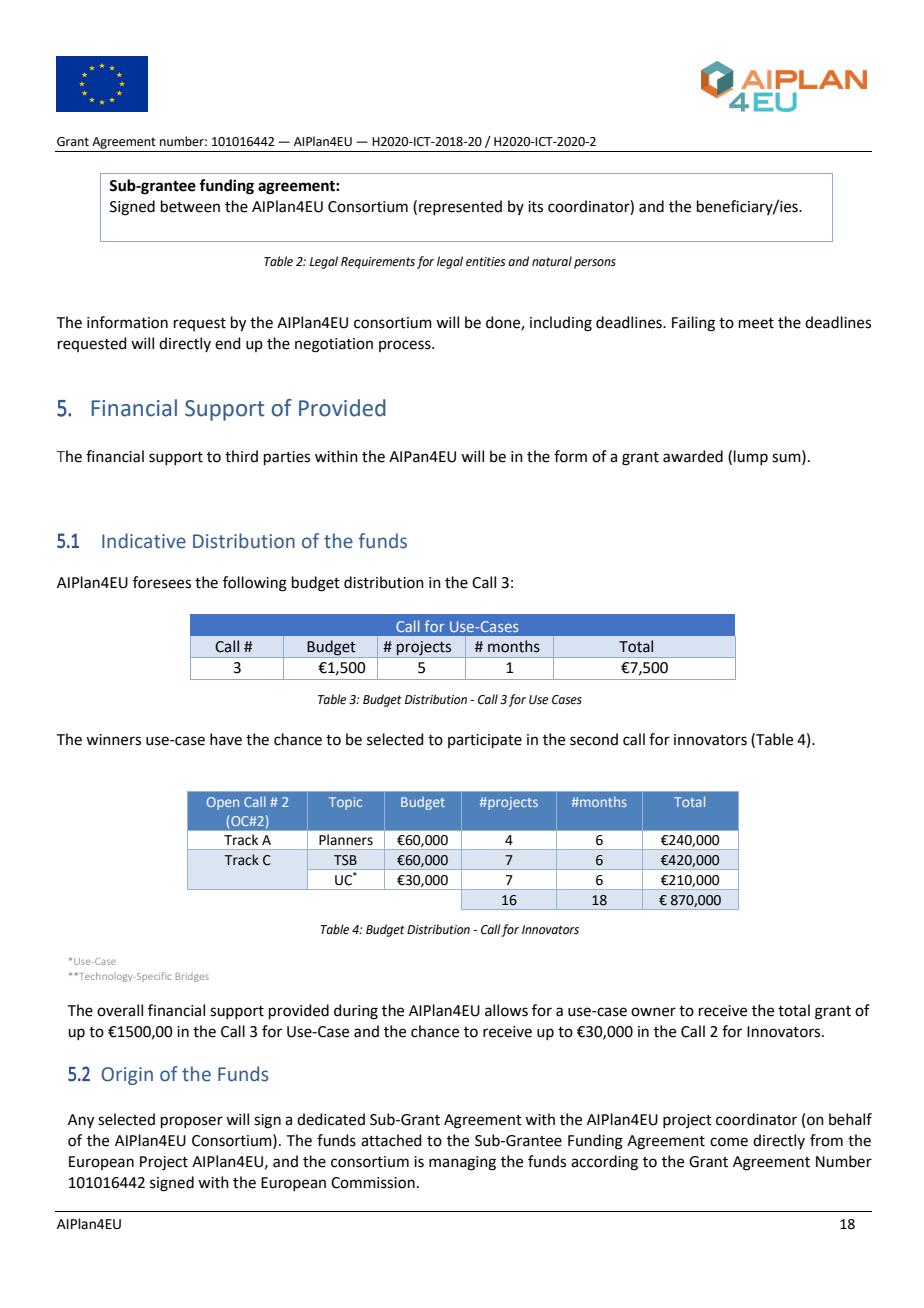 The image size is (924, 1308). What do you see at coordinates (460, 207) in the screenshot?
I see `represented` at bounding box center [460, 207].
